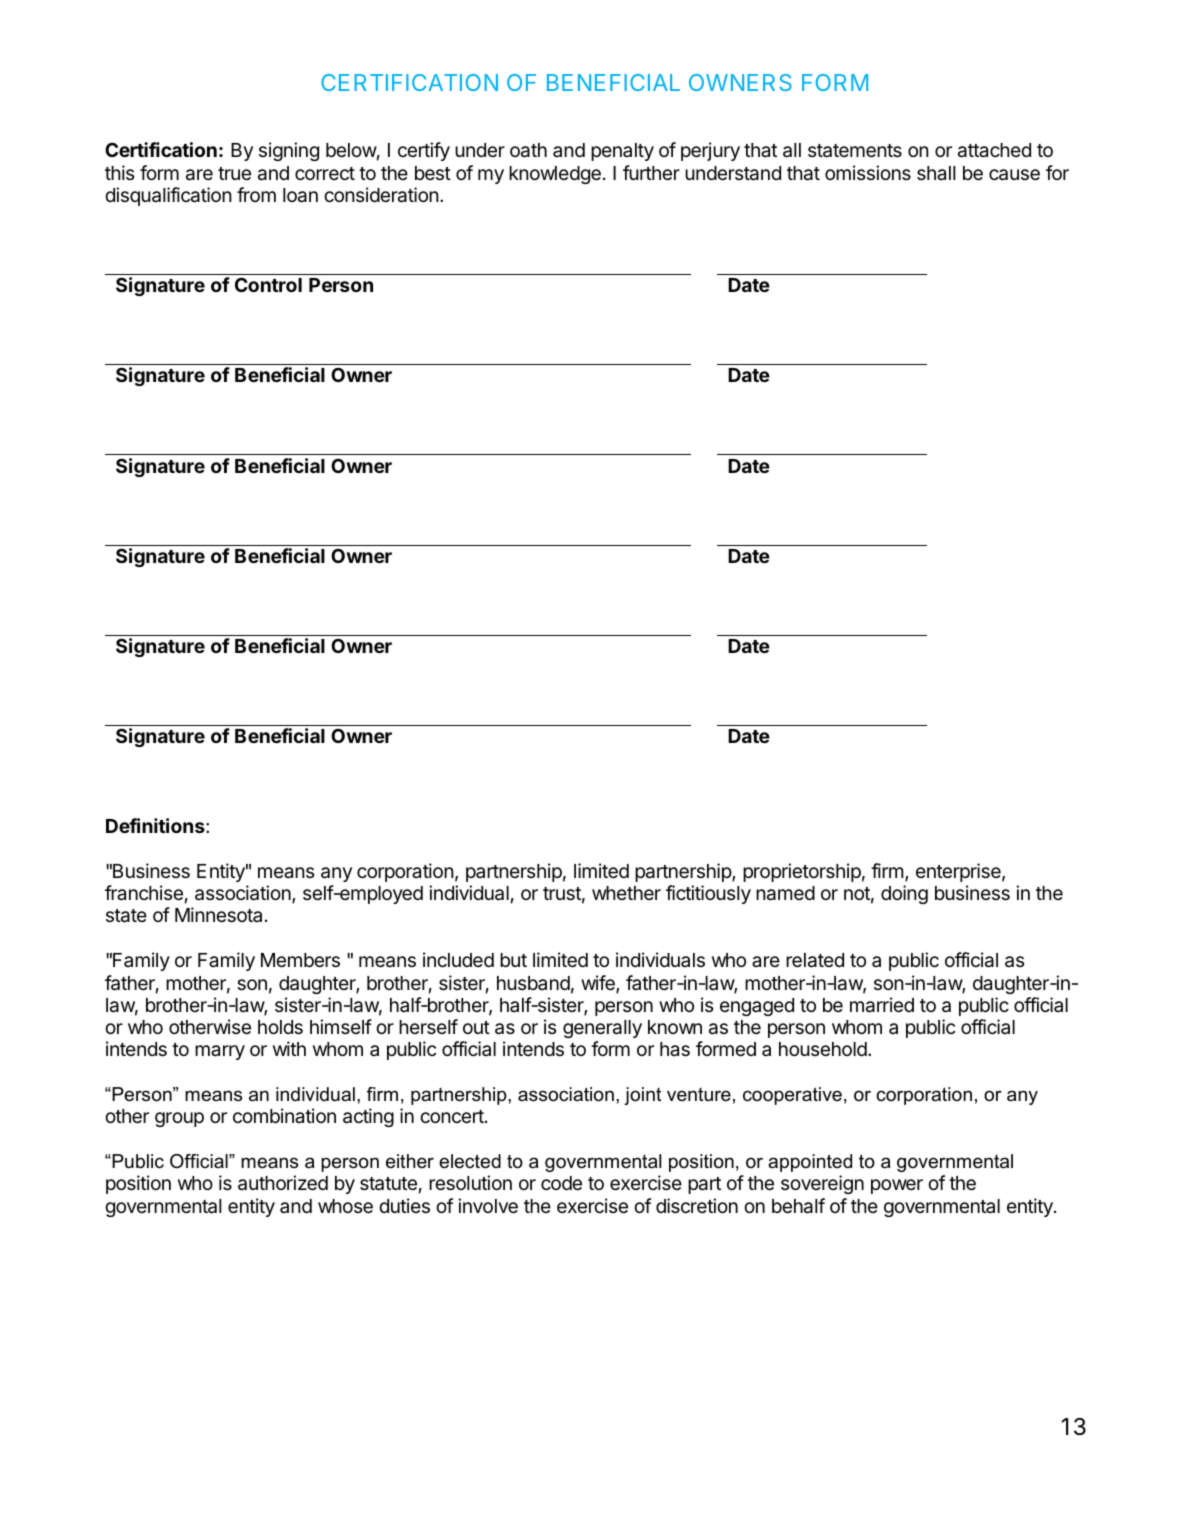 Image resolution: width=1189 pixels, height=1538 pixels. What do you see at coordinates (936, 173) in the document?
I see `shall` at bounding box center [936, 173].
